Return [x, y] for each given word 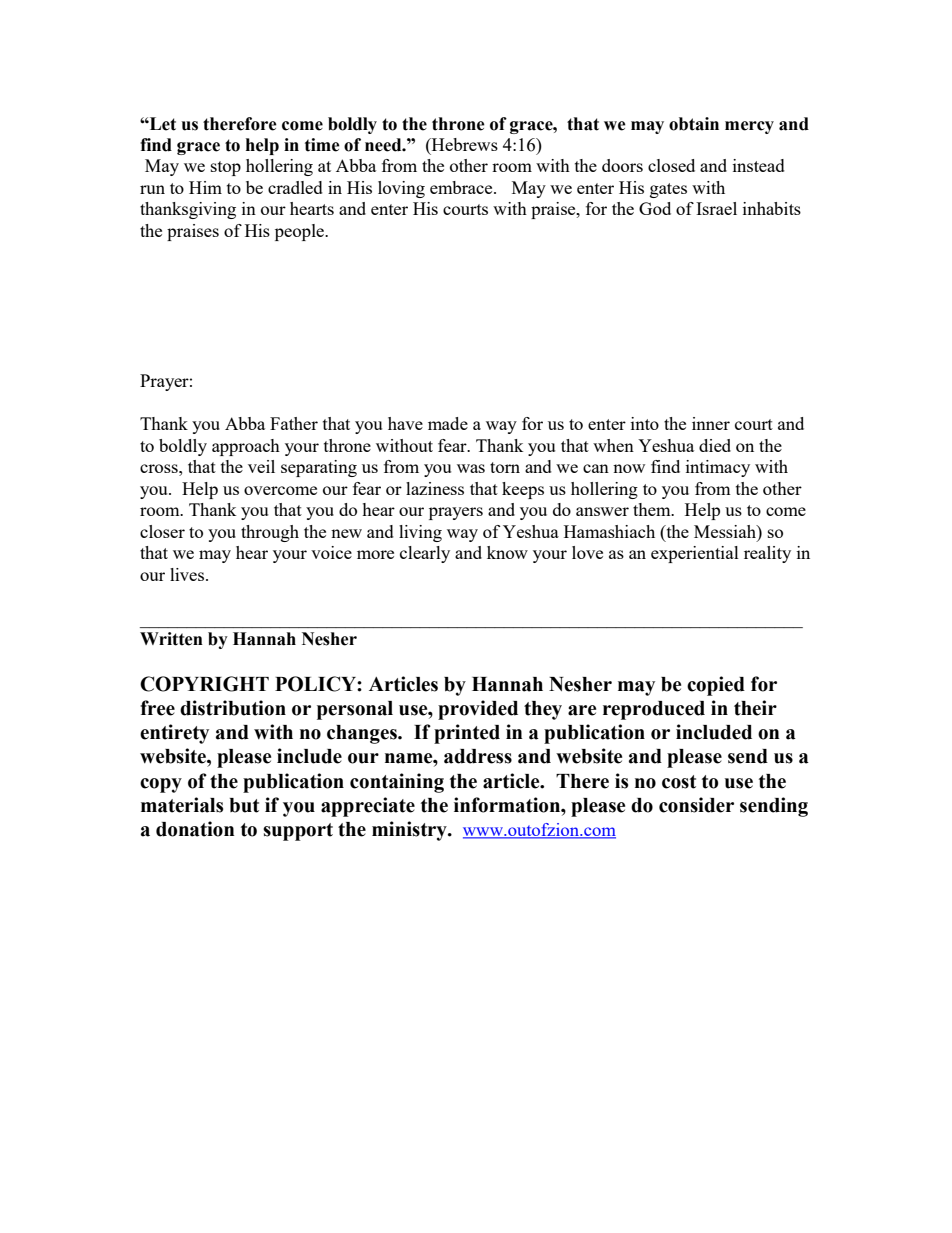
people [300, 232]
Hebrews [464, 144]
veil [261, 466]
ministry [410, 831]
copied [716, 686]
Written [171, 639]
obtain [694, 124]
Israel [716, 208]
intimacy [718, 468]
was [471, 468]
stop [226, 168]
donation [195, 829]
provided [478, 710]
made [448, 423]
